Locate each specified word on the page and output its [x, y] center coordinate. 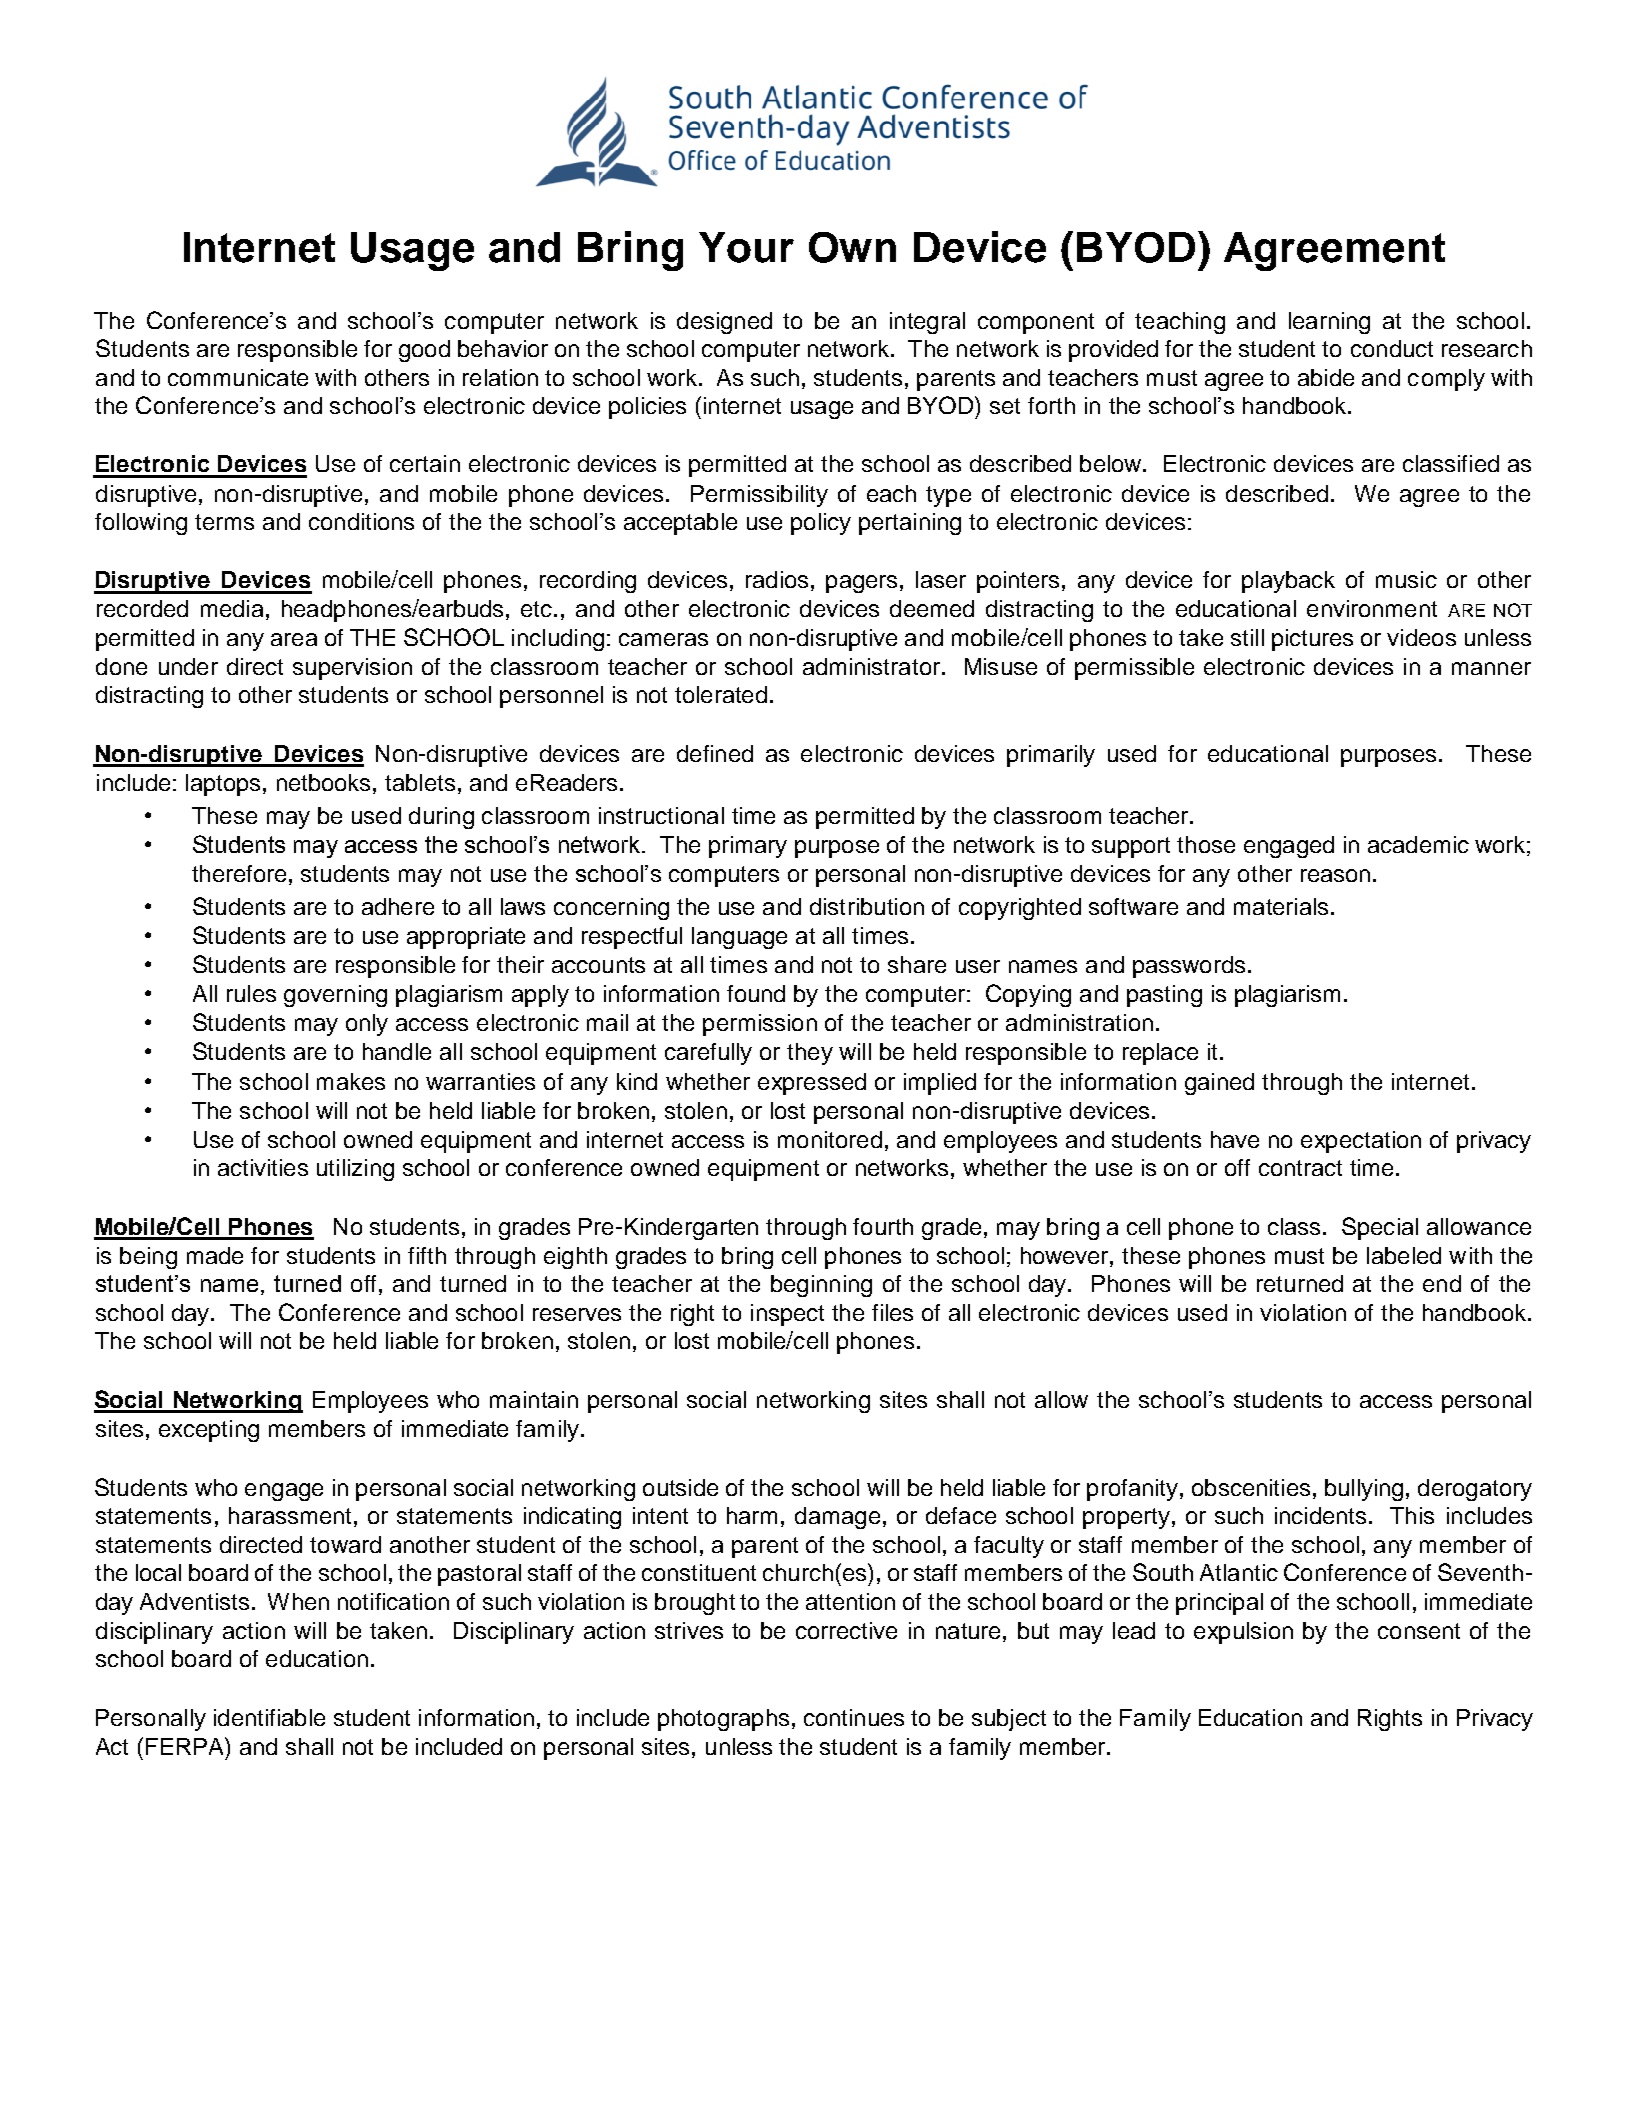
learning [1329, 323]
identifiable [269, 1717]
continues [854, 1717]
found [756, 993]
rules [251, 993]
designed [724, 323]
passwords [1189, 967]
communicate [238, 377]
